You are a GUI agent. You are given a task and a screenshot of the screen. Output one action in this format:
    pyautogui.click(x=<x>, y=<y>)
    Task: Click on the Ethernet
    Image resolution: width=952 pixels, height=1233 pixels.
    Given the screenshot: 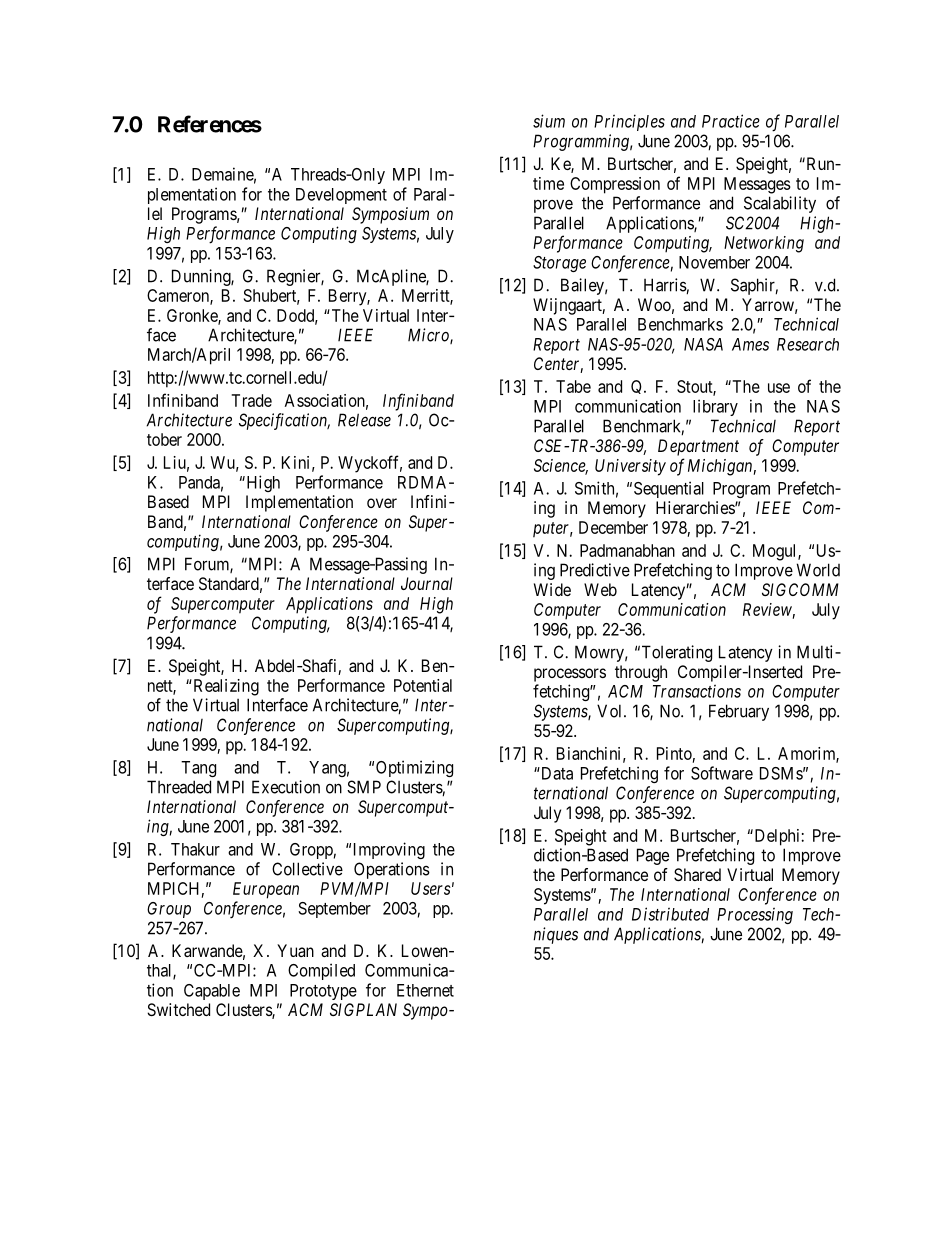 What is the action you would take?
    pyautogui.click(x=425, y=990)
